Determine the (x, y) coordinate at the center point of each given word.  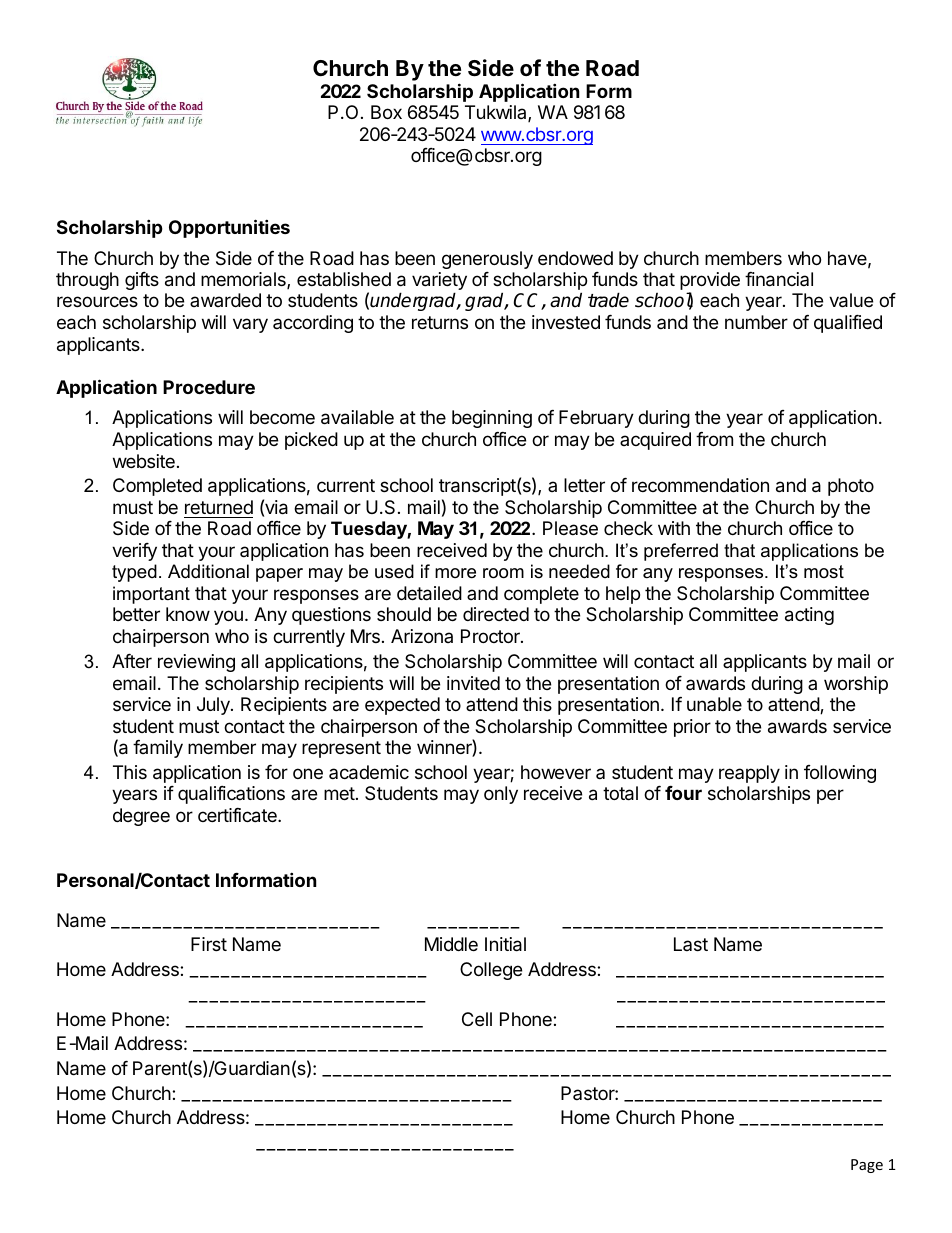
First (209, 944)
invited (473, 683)
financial (779, 279)
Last (691, 944)
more (455, 573)
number (756, 322)
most (824, 571)
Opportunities (229, 228)
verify (134, 552)
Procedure (209, 387)
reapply (749, 774)
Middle (451, 944)
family (158, 749)
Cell (477, 1019)
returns (440, 322)
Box (386, 112)
